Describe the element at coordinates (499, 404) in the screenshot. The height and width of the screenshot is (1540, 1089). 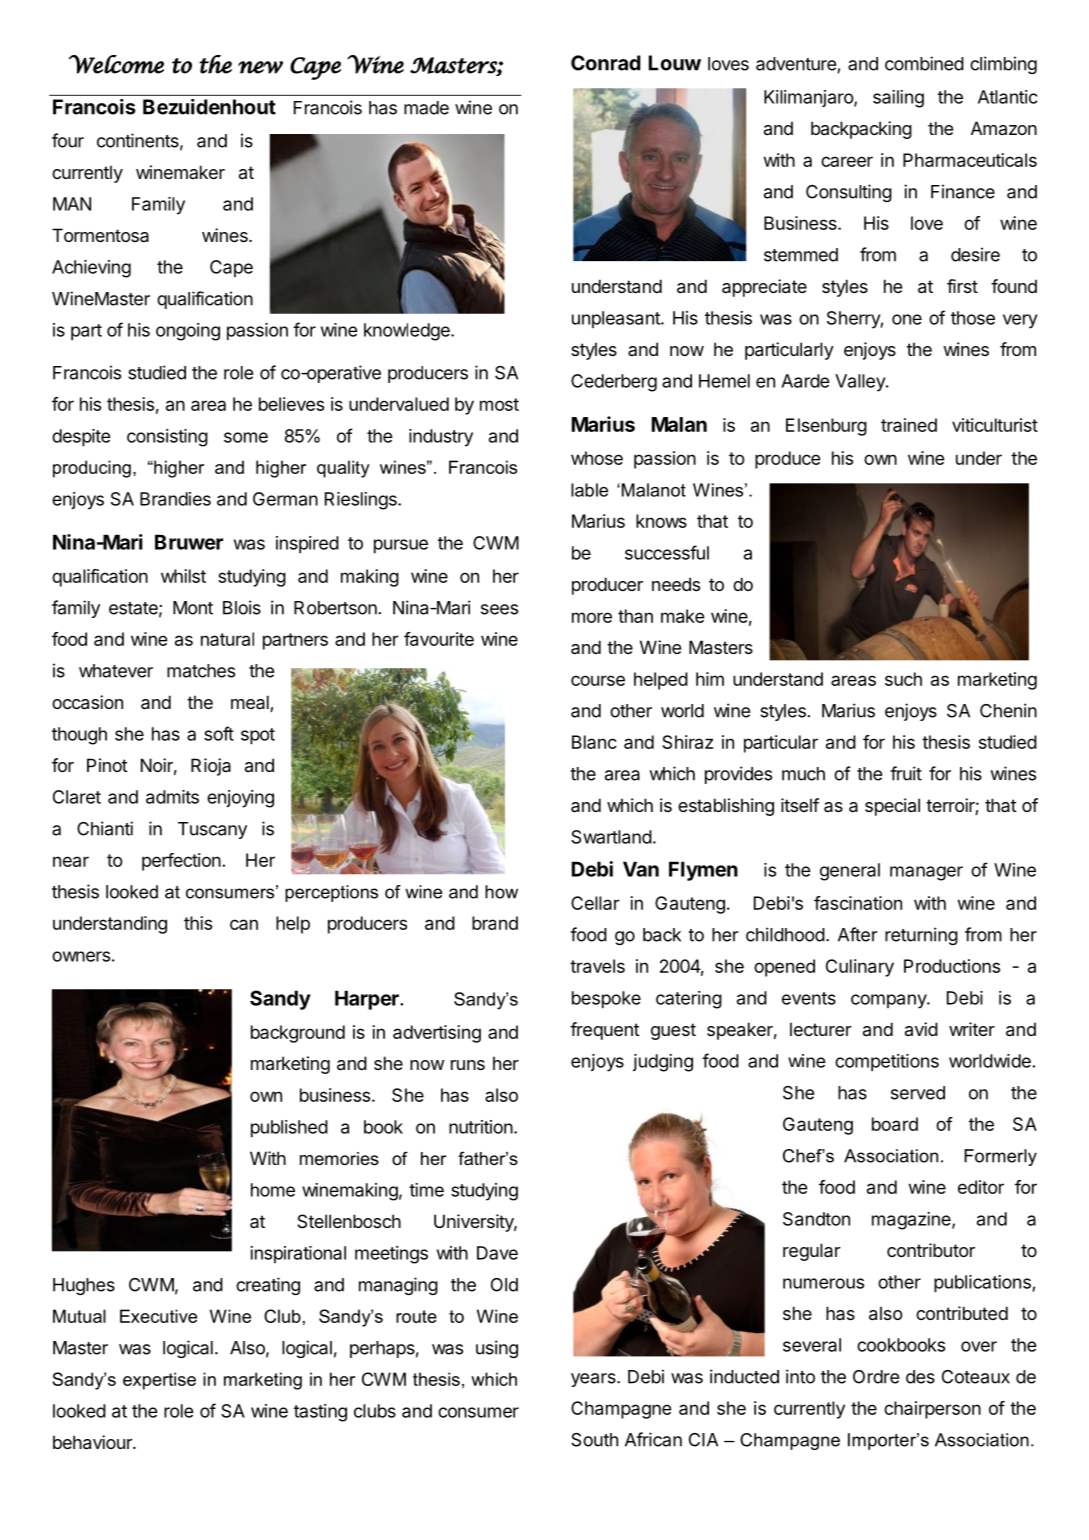
I see `most` at that location.
